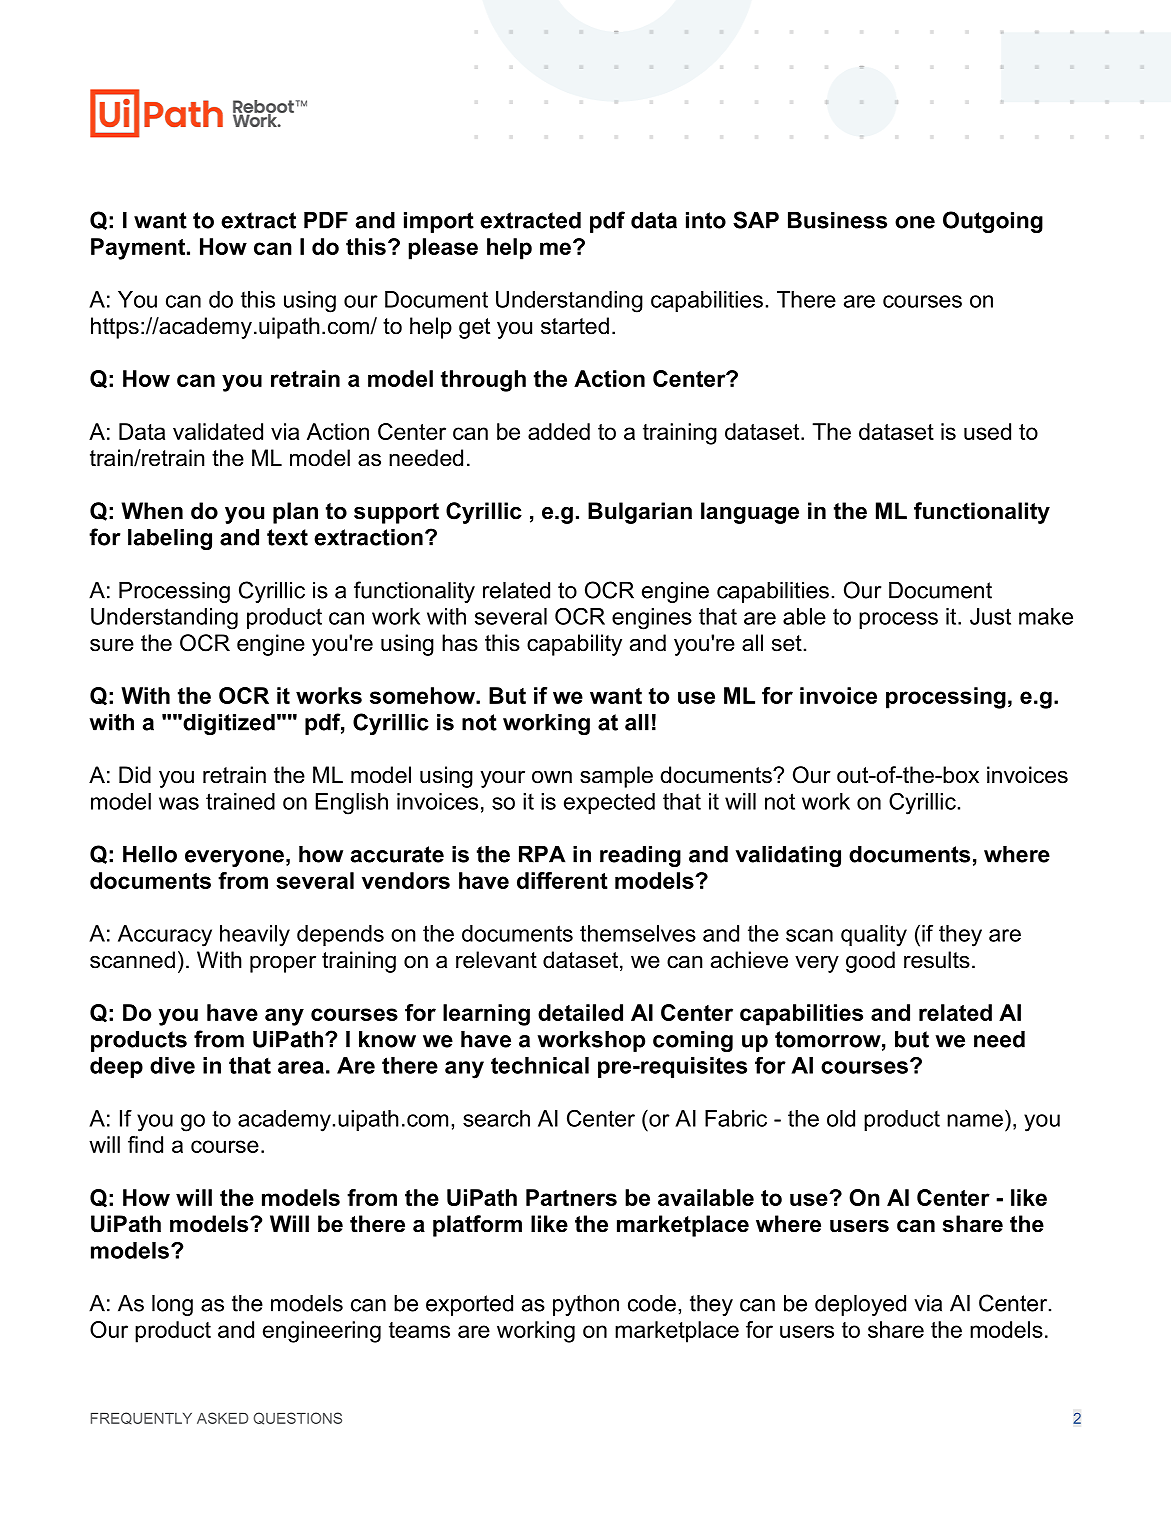 The image size is (1171, 1516). I want to click on started, so click(575, 326).
